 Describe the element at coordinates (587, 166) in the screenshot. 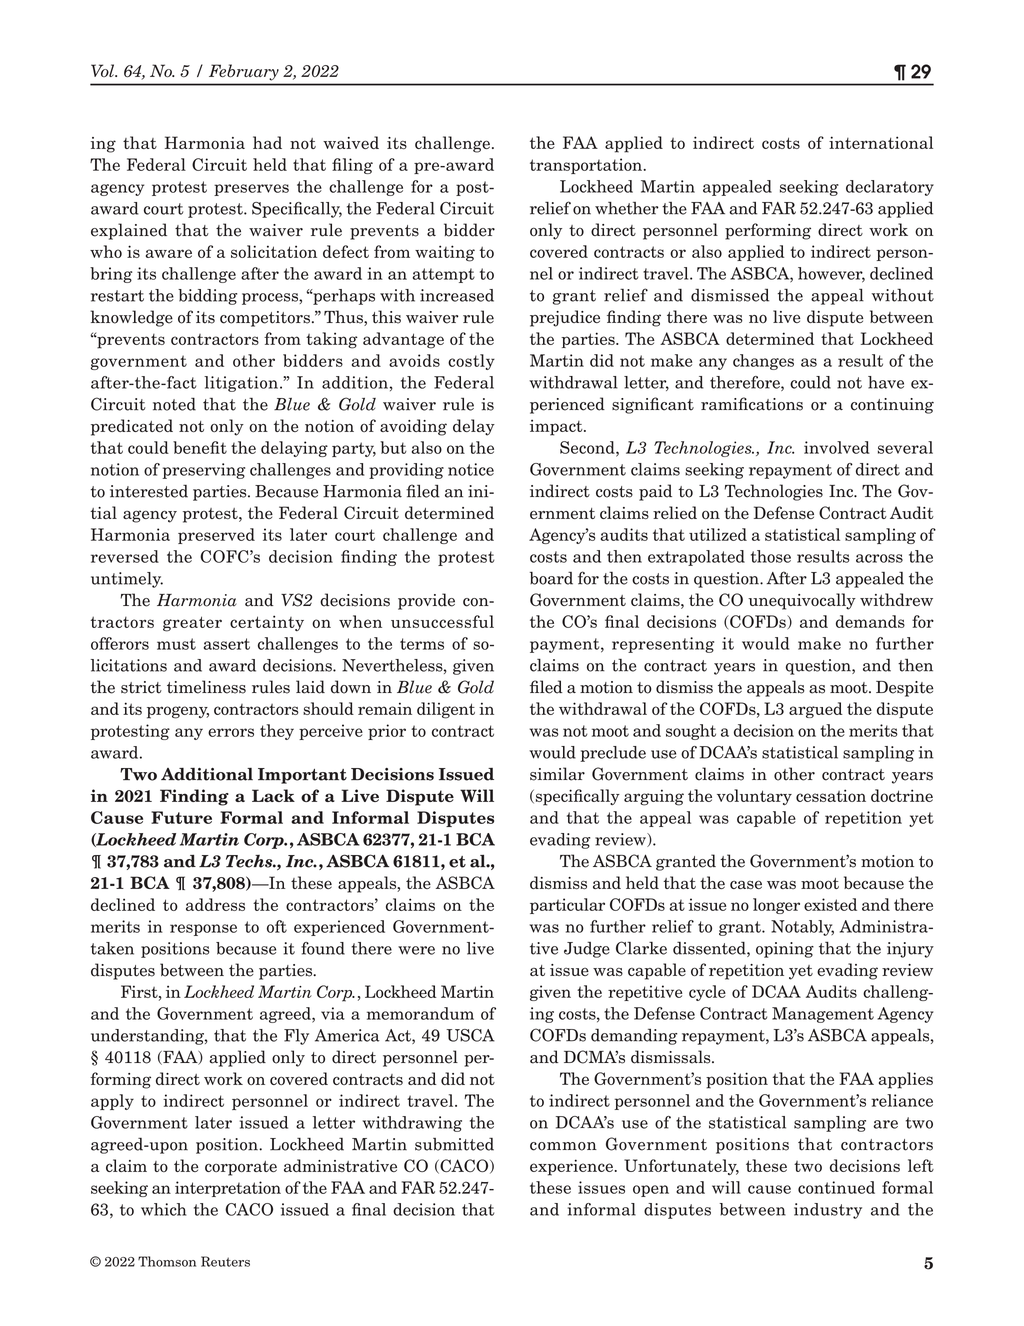

I see `transportation` at that location.
